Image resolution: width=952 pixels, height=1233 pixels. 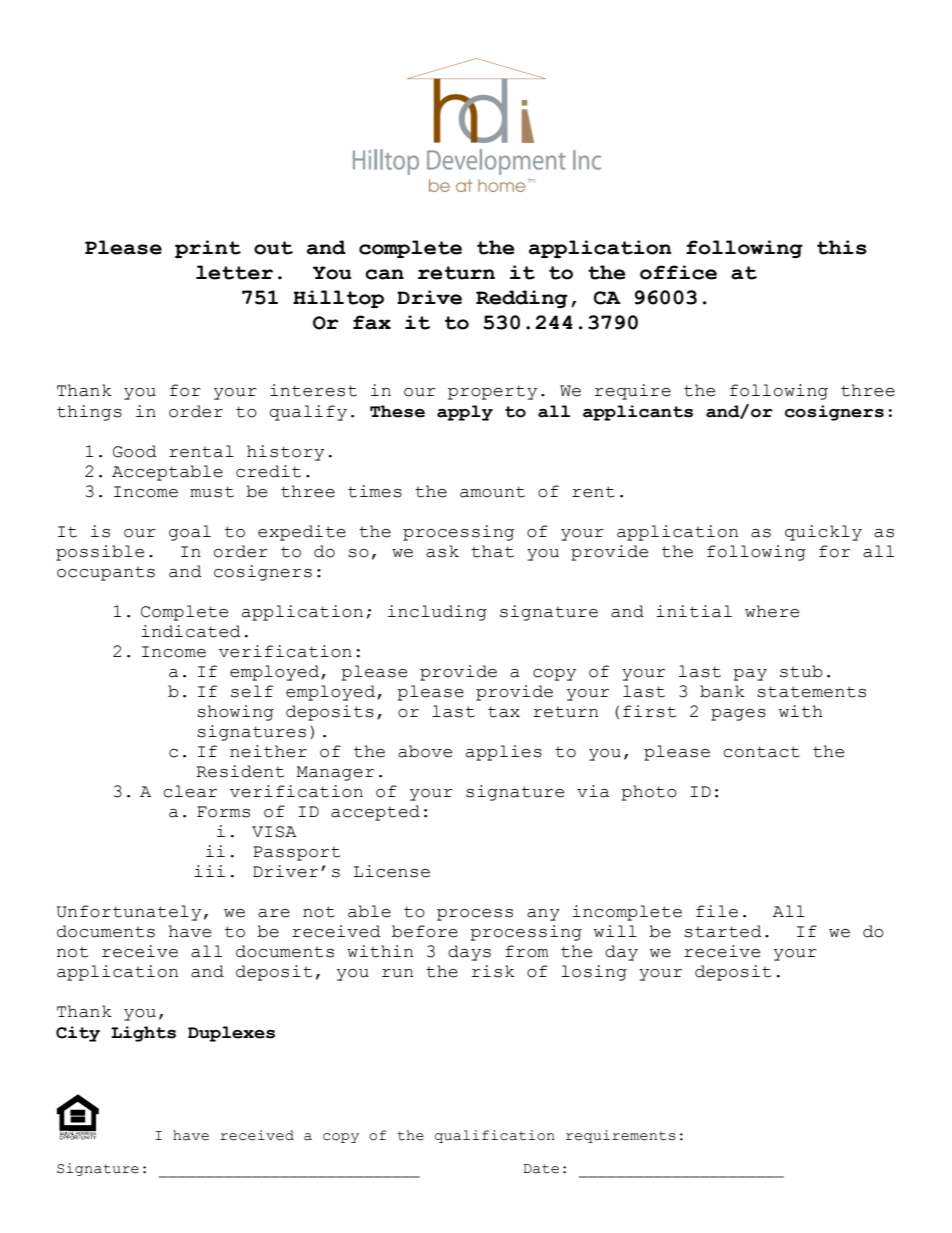 What do you see at coordinates (678, 272) in the screenshot?
I see `office` at bounding box center [678, 272].
